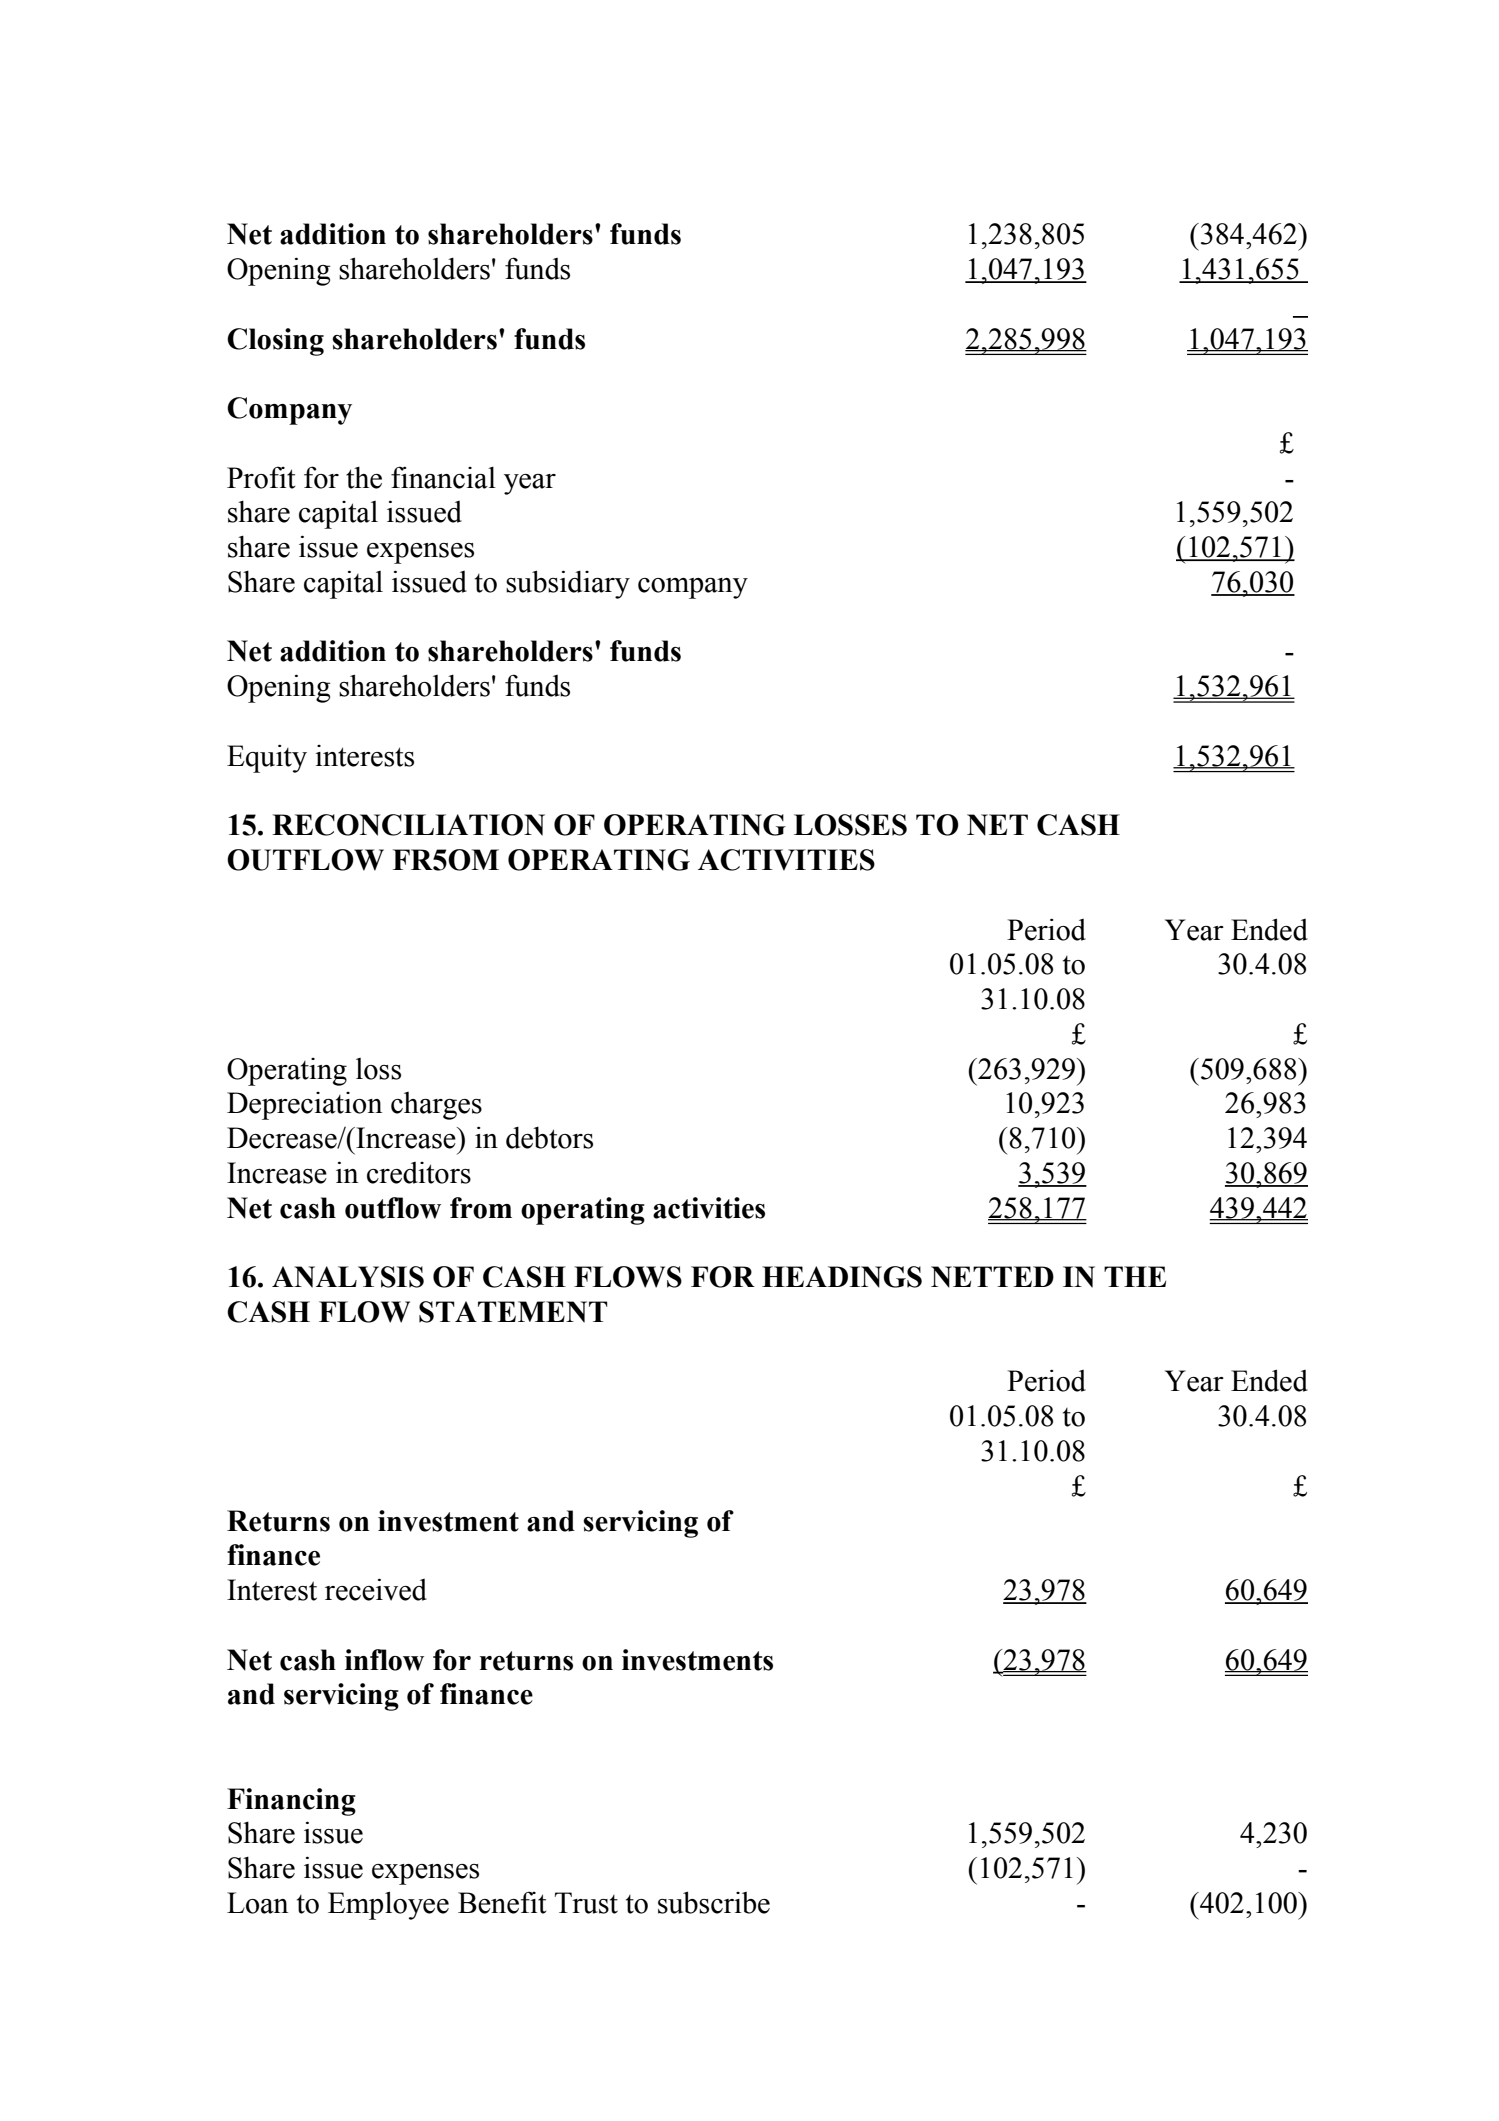 The height and width of the screenshot is (2121, 1499). What do you see at coordinates (992, 1277) in the screenshot?
I see `NETTED` at bounding box center [992, 1277].
